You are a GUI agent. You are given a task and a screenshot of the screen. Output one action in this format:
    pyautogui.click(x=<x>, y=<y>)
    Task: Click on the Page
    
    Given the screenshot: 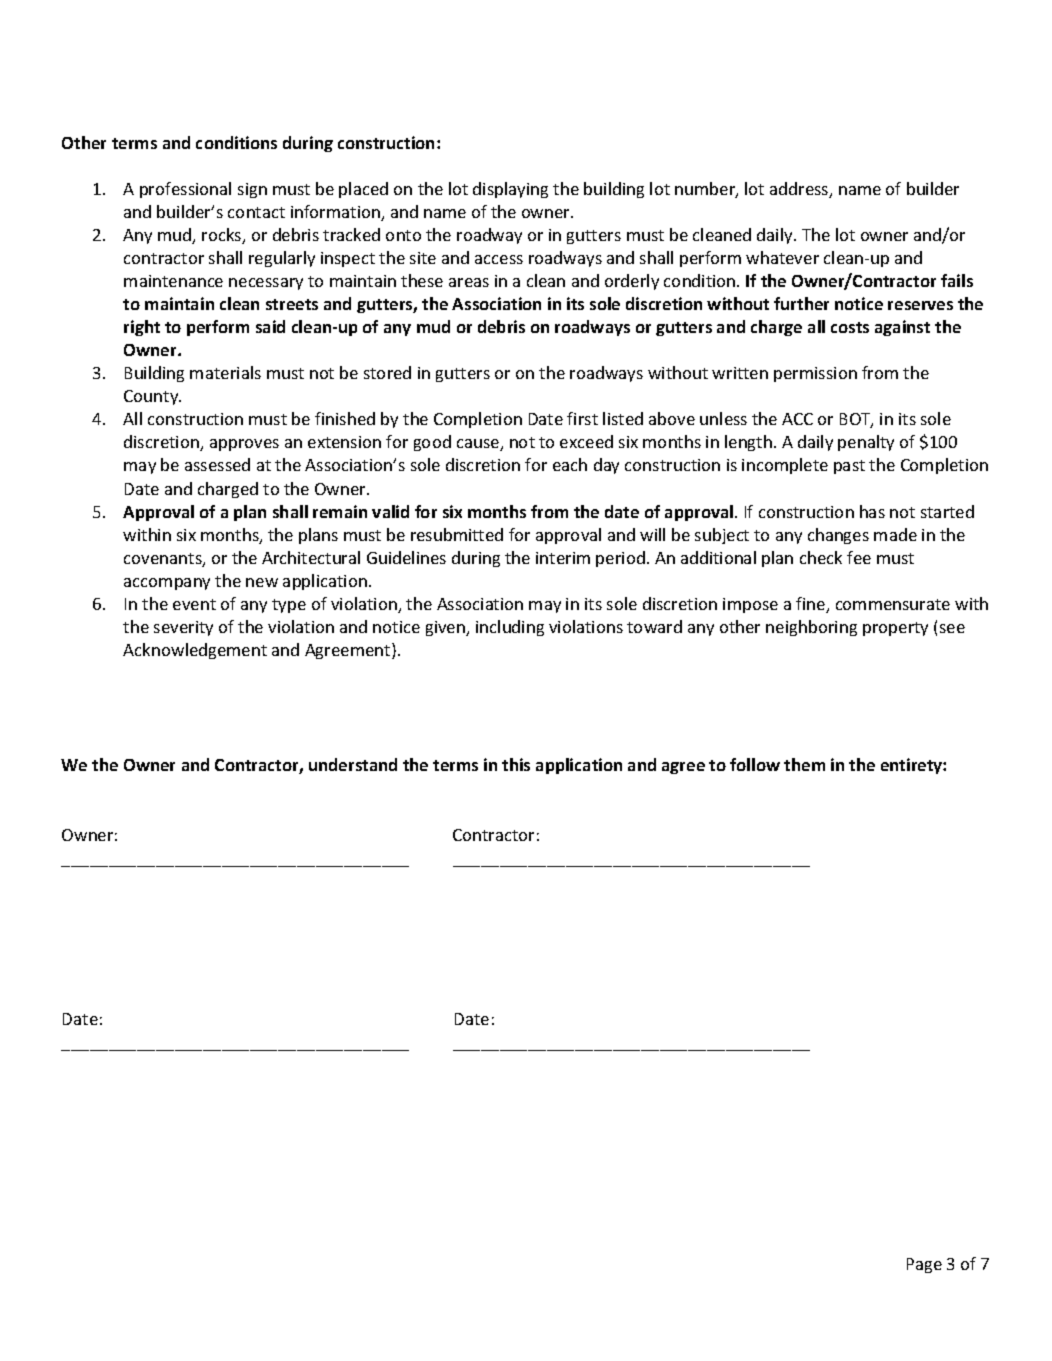 What is the action you would take?
    pyautogui.click(x=924, y=1265)
